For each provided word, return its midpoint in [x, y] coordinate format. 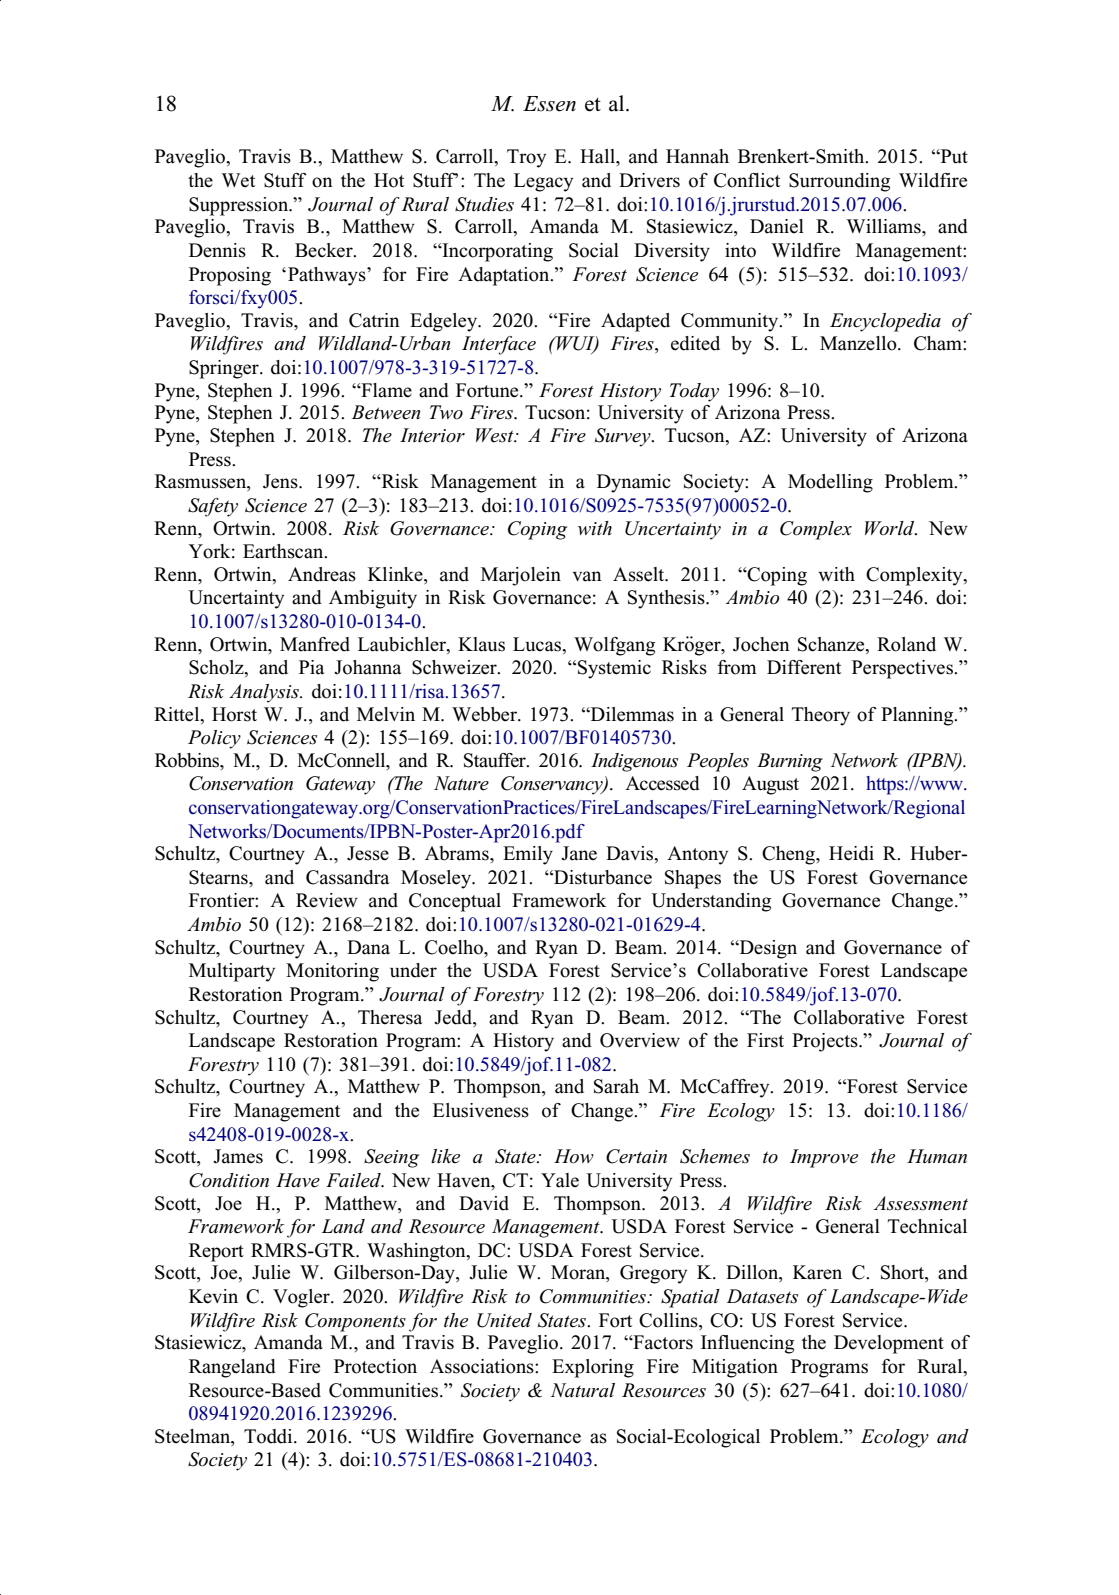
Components [355, 1322]
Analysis [265, 693]
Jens [281, 481]
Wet [238, 180]
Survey [624, 437]
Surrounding [839, 182]
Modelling [830, 483]
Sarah [616, 1086]
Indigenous [634, 762]
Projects [826, 1042]
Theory [821, 716]
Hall [598, 156]
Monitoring [332, 972]
